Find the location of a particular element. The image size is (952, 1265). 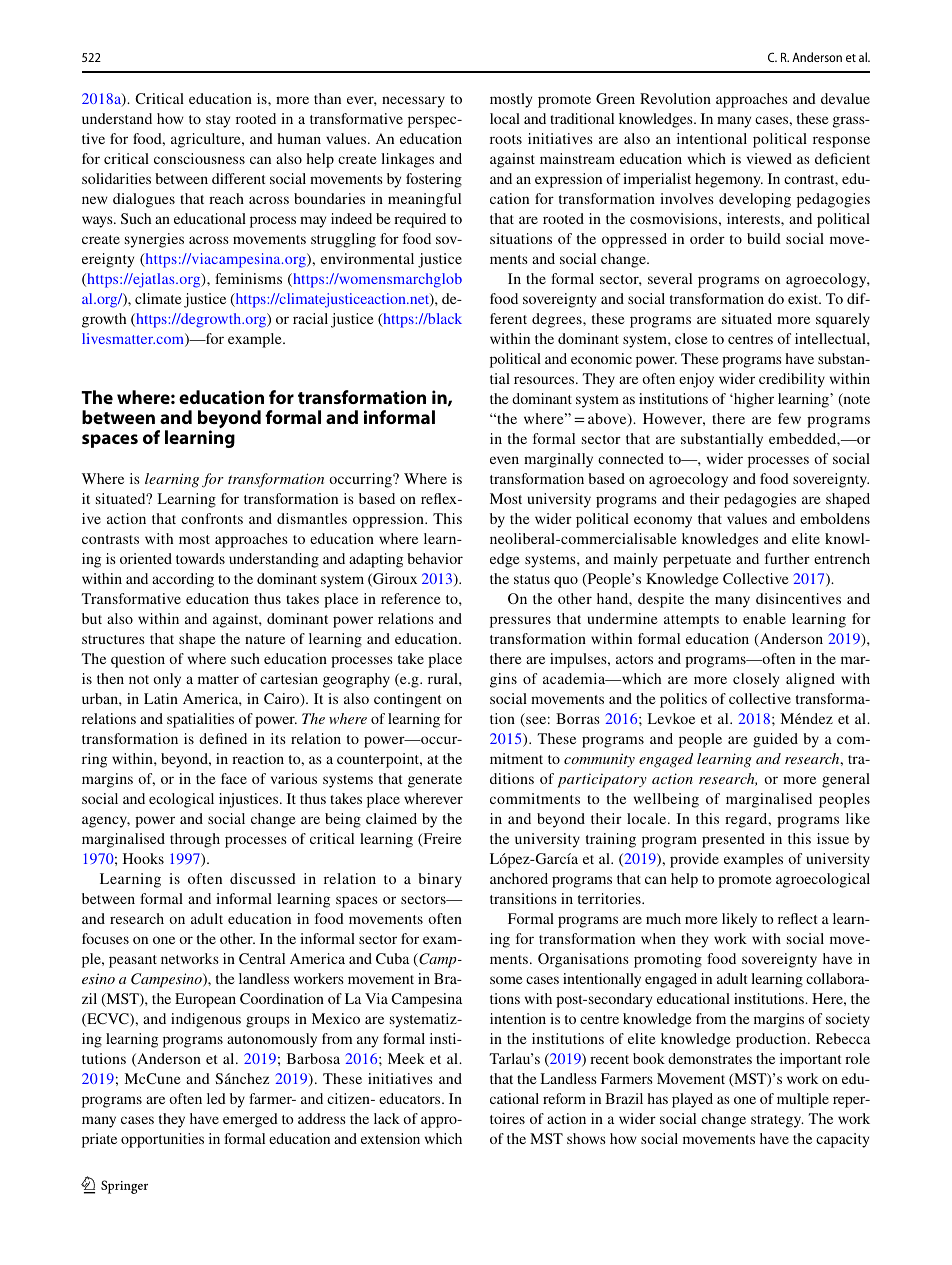

guided is located at coordinates (775, 740).
